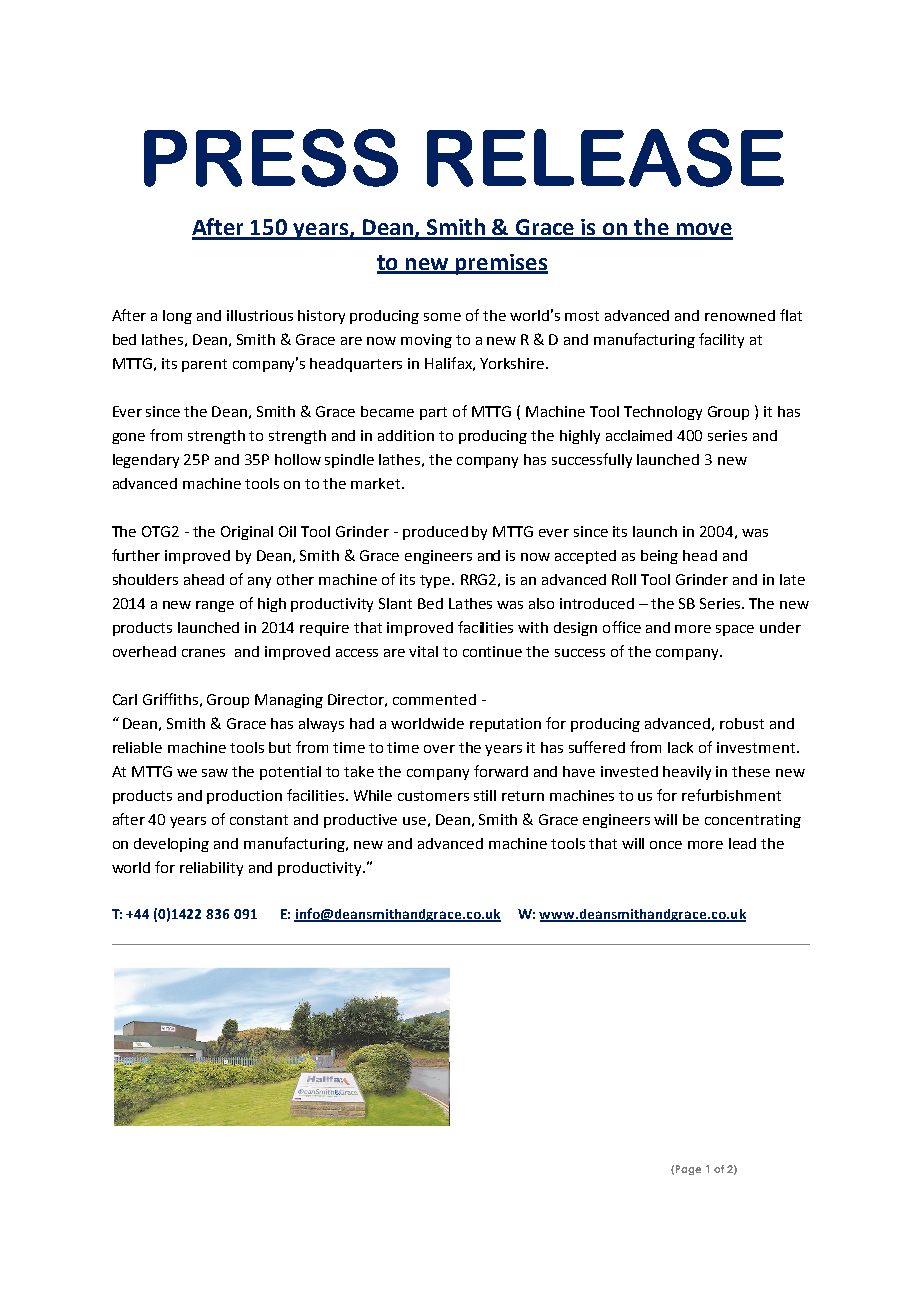 This image has width=924, height=1308. Describe the element at coordinates (171, 845) in the image. I see `developing` at that location.
